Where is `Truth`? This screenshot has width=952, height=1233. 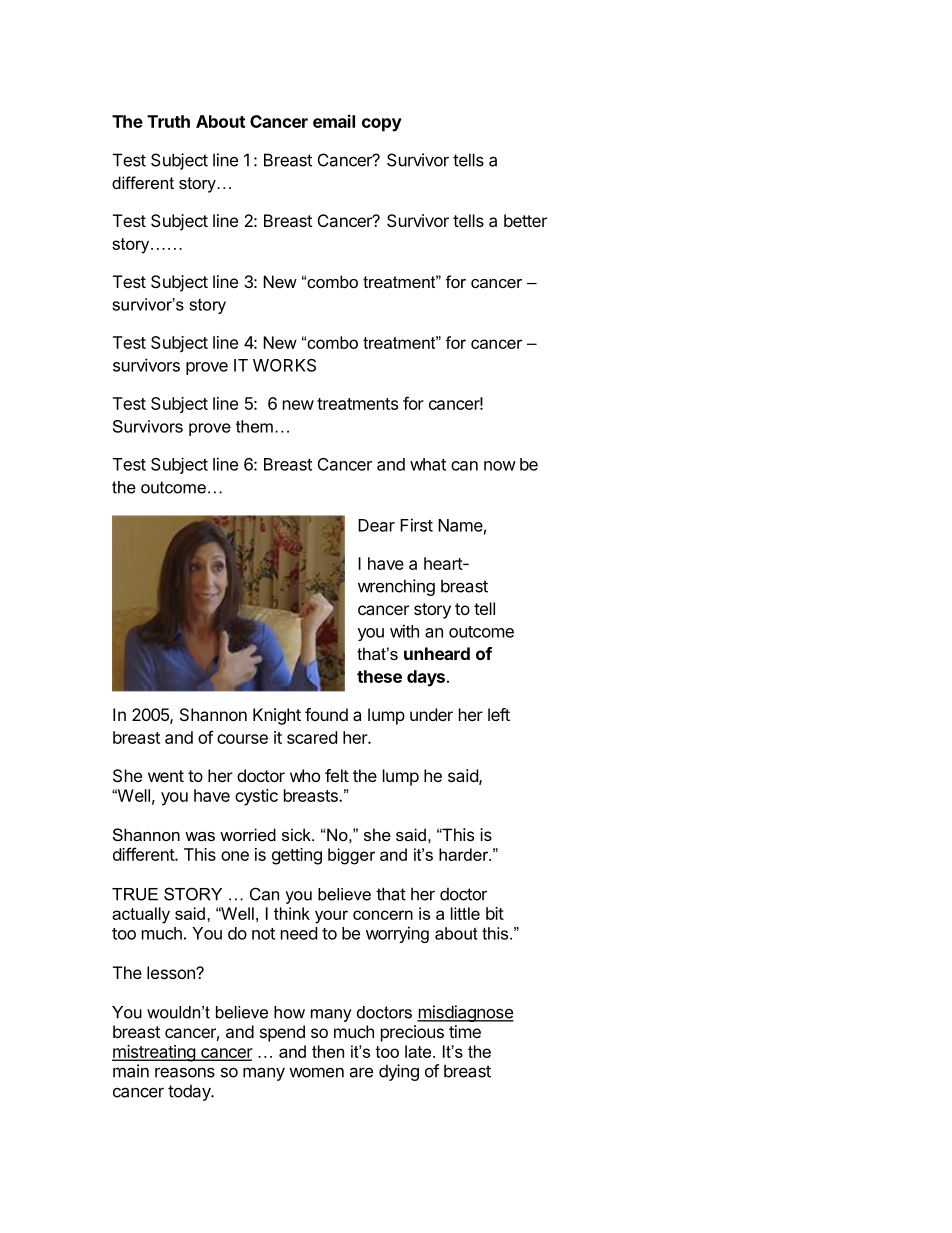
Truth is located at coordinates (168, 121).
